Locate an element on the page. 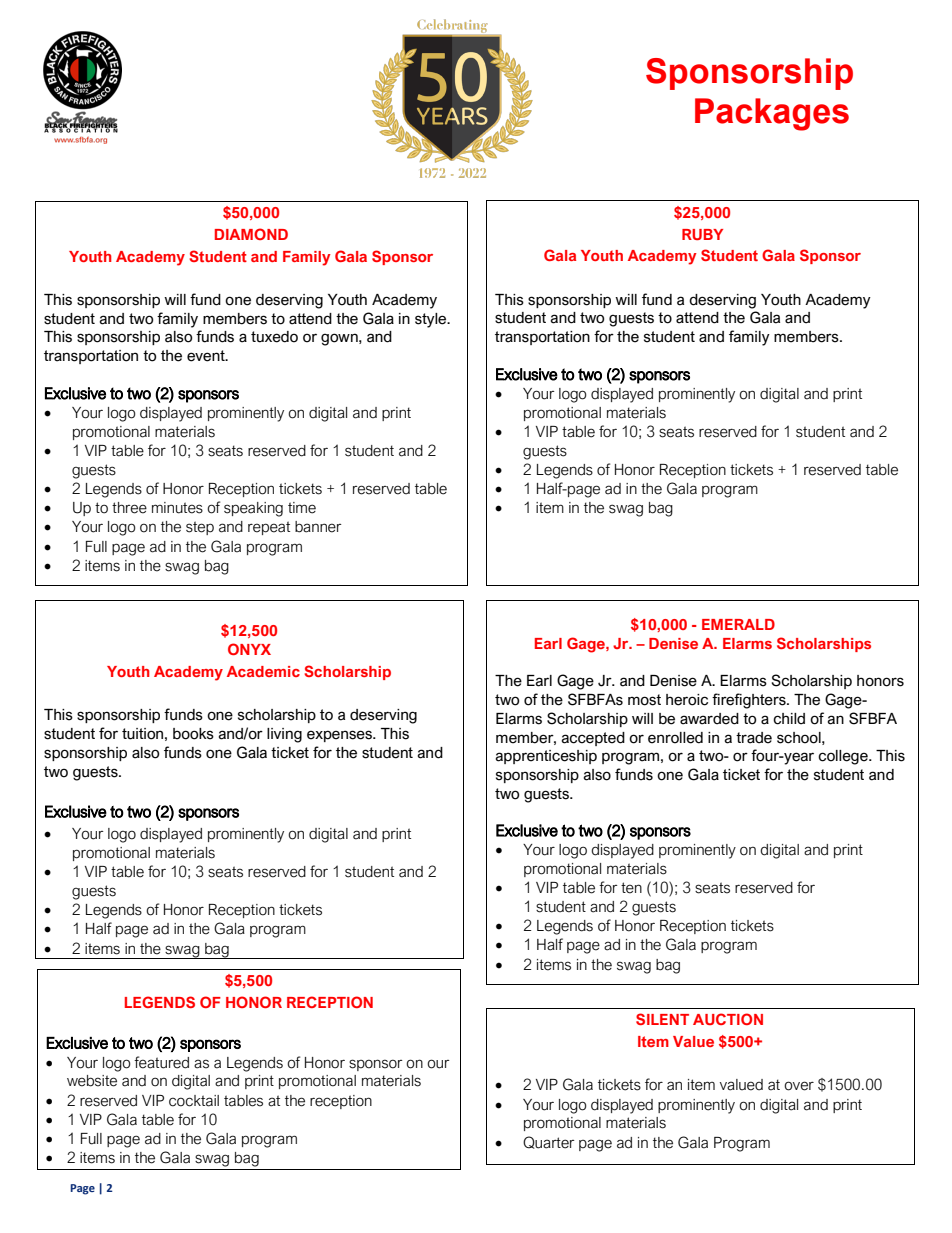  cocktail is located at coordinates (194, 1101).
